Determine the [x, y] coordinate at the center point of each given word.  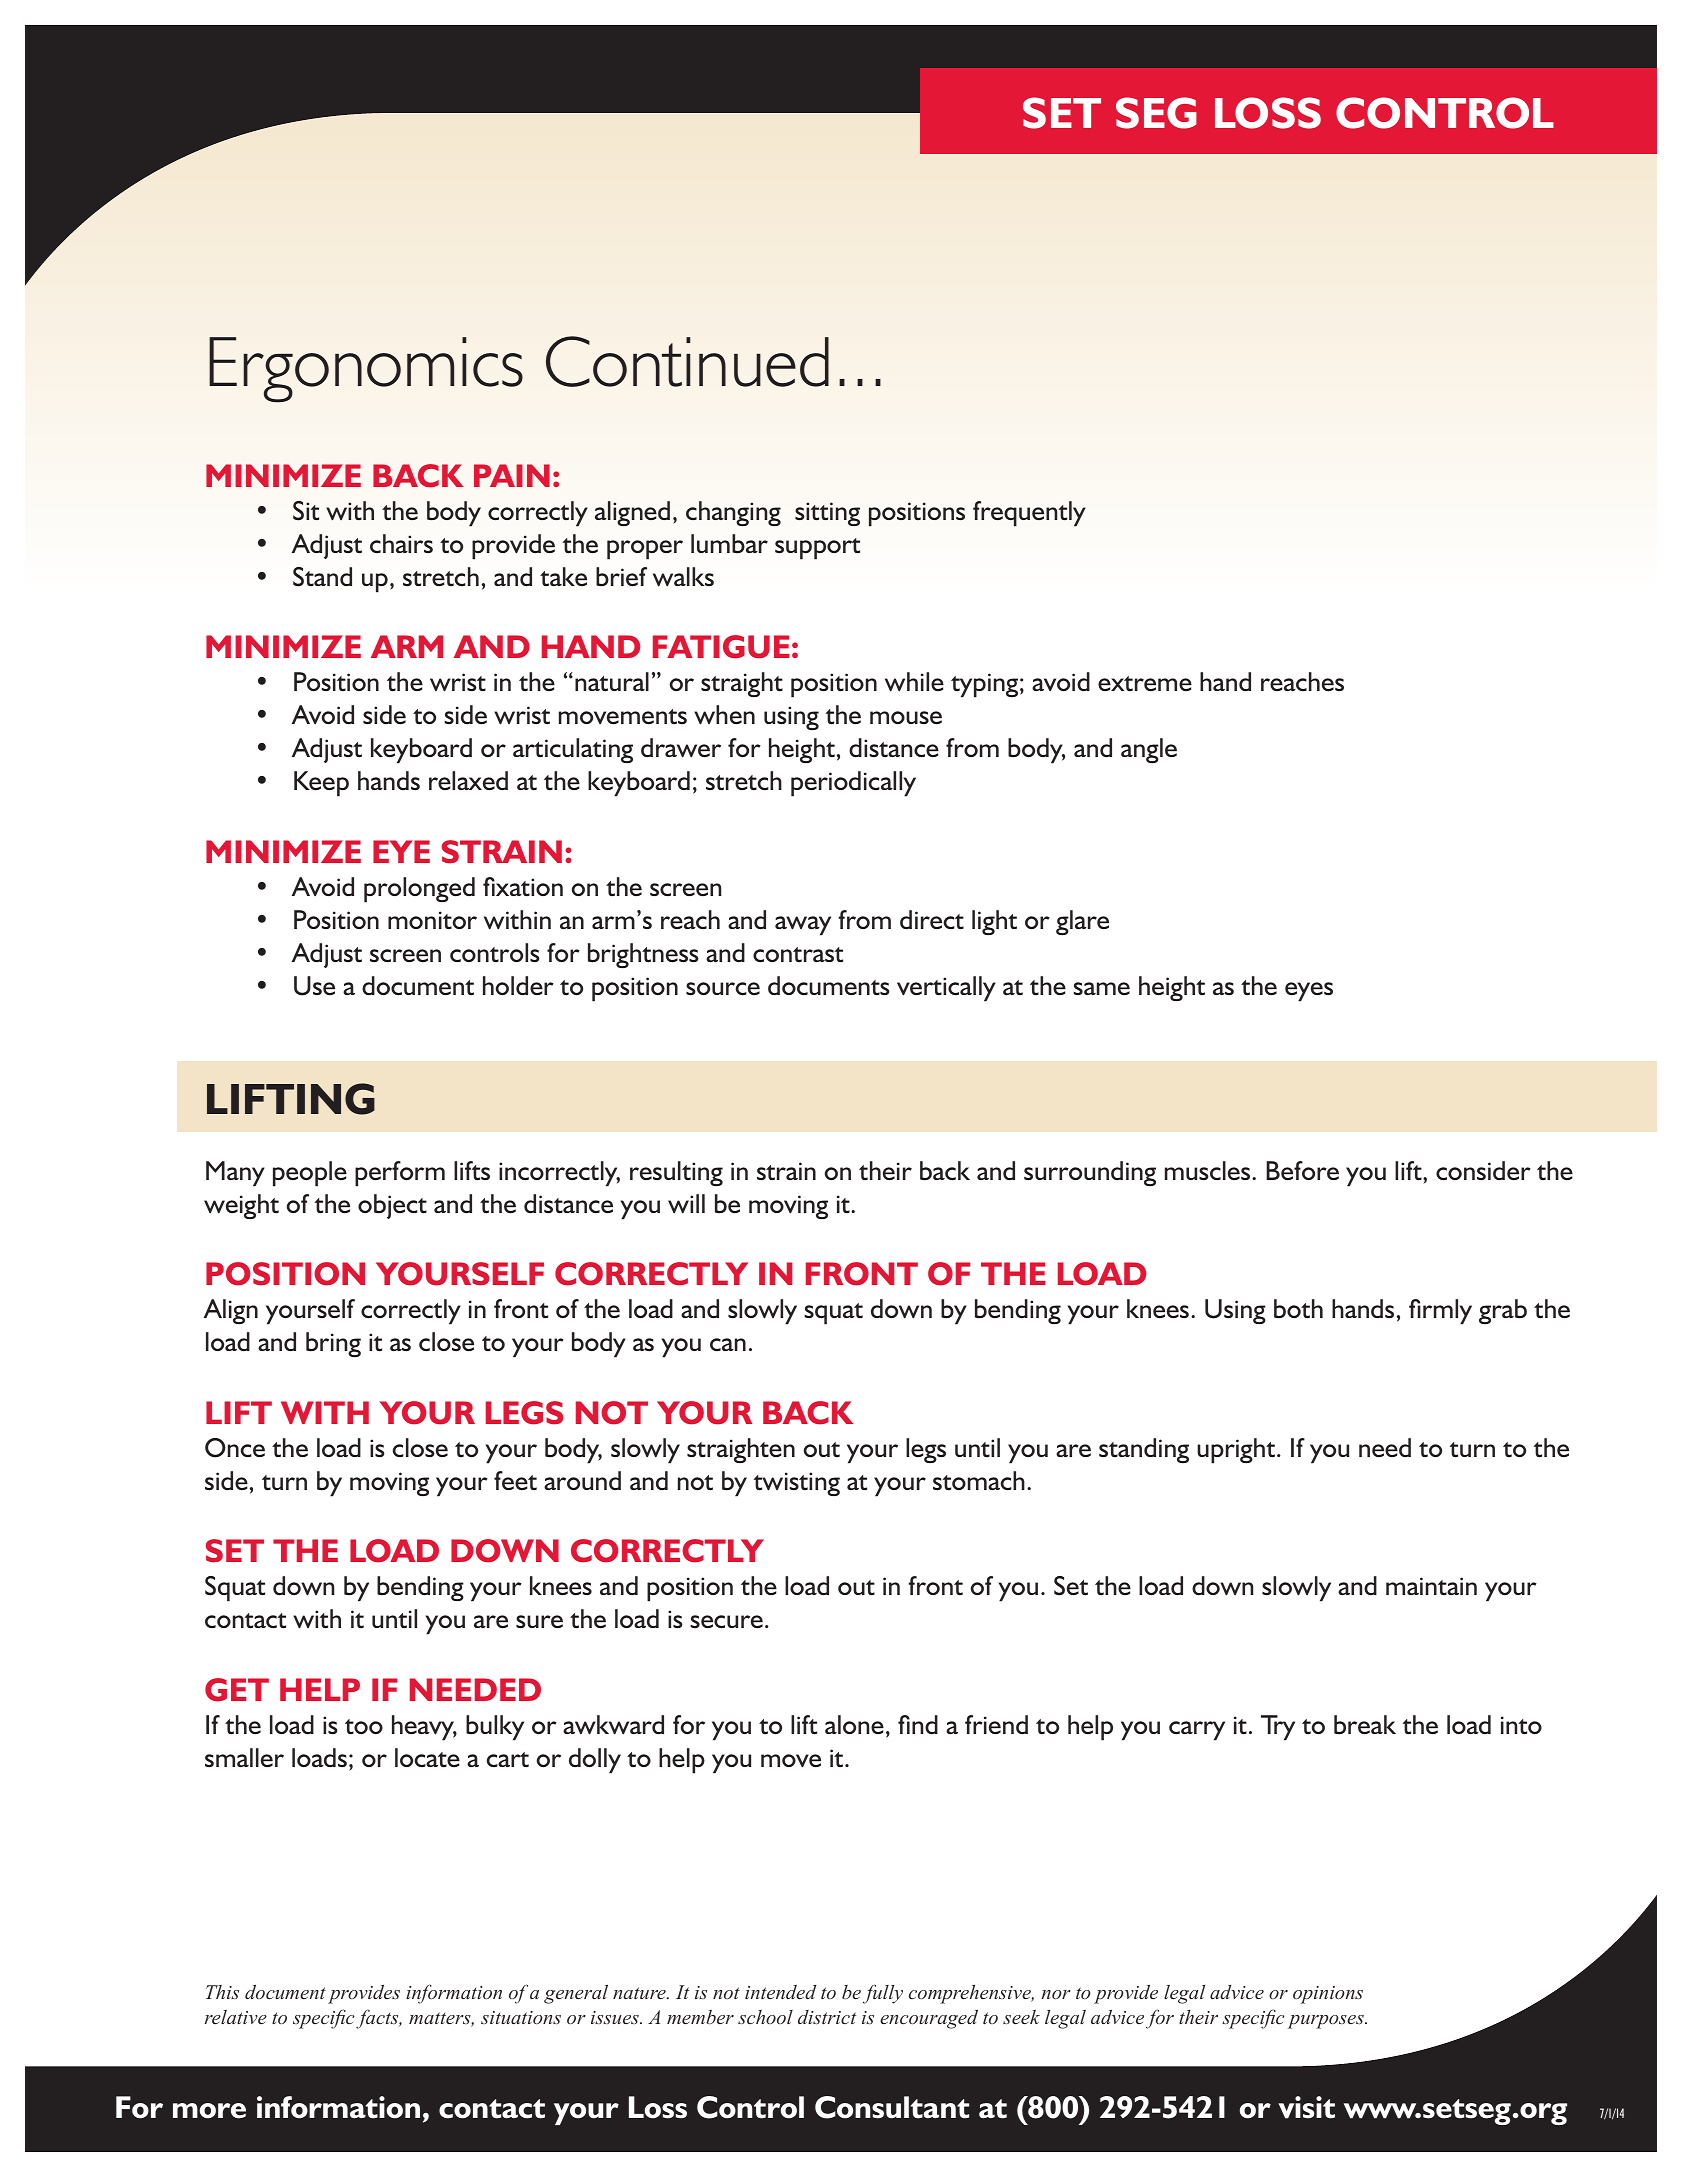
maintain [1431, 1586]
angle [1149, 750]
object [392, 1206]
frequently [1029, 514]
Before [1302, 1171]
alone [854, 1724]
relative [236, 2017]
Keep [321, 784]
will [686, 1204]
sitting [827, 514]
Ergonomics [366, 370]
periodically [853, 784]
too [364, 1726]
